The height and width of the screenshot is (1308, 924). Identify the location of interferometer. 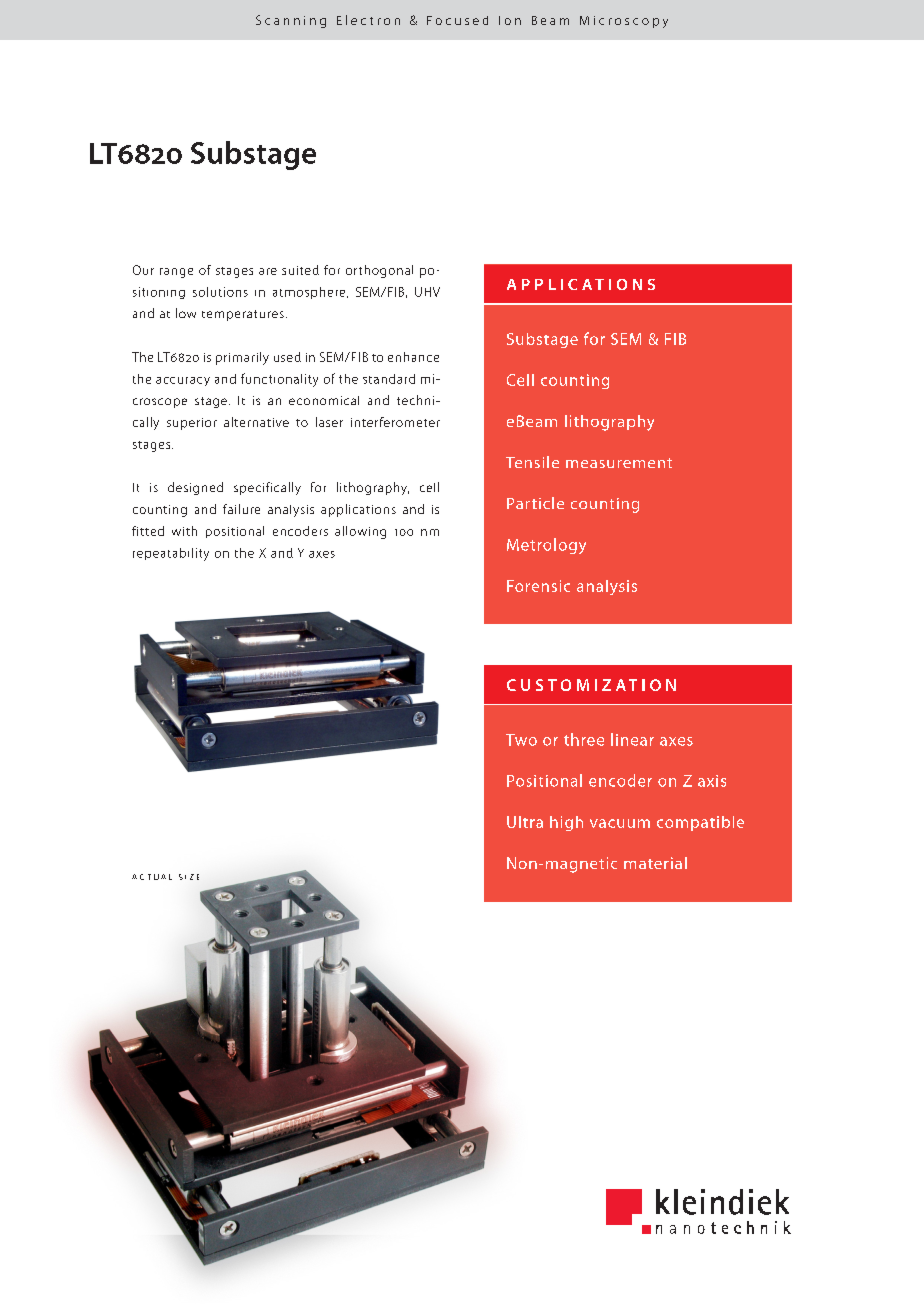
(395, 422).
